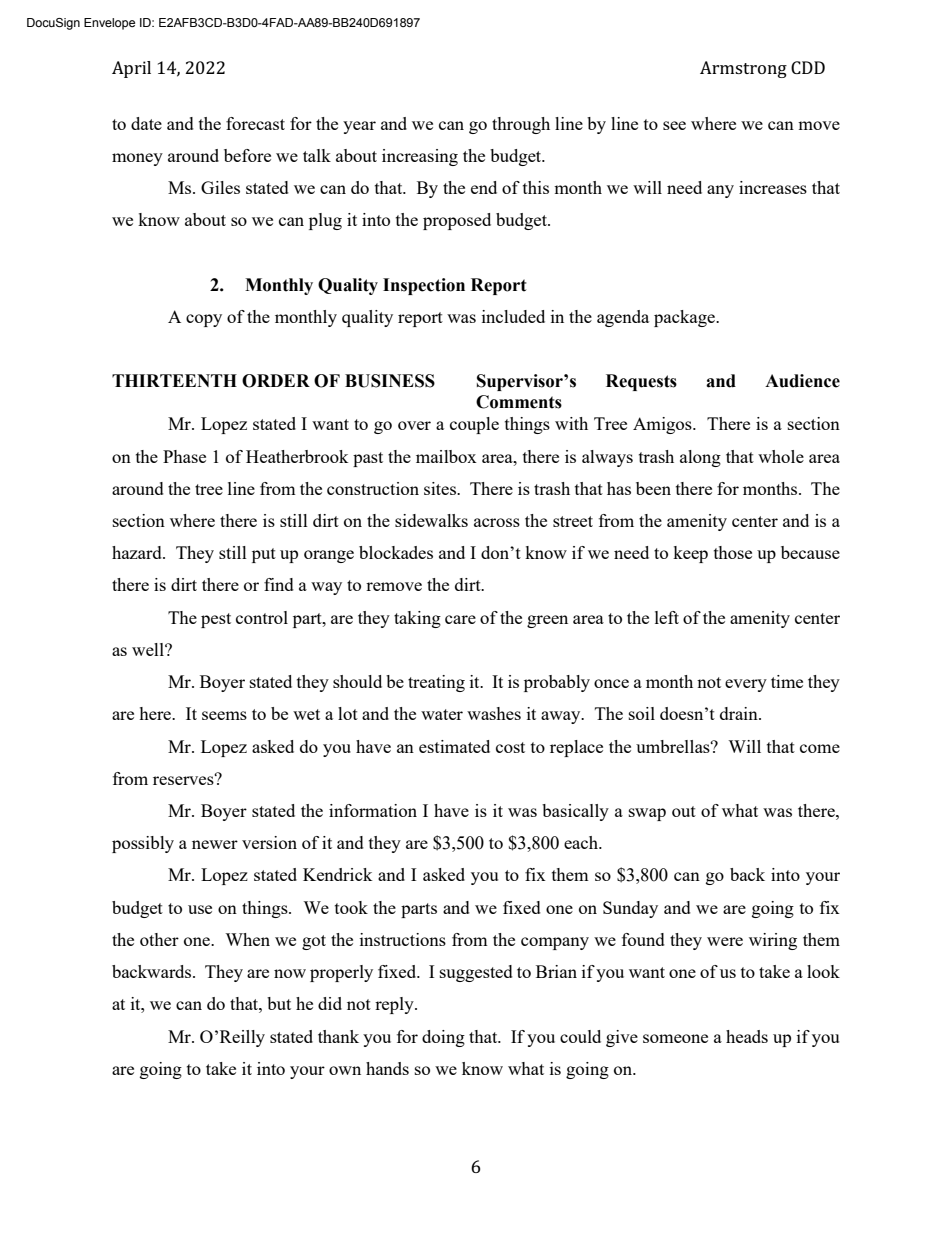 This image has width=952, height=1233. Describe the element at coordinates (474, 425) in the image. I see `couple` at that location.
